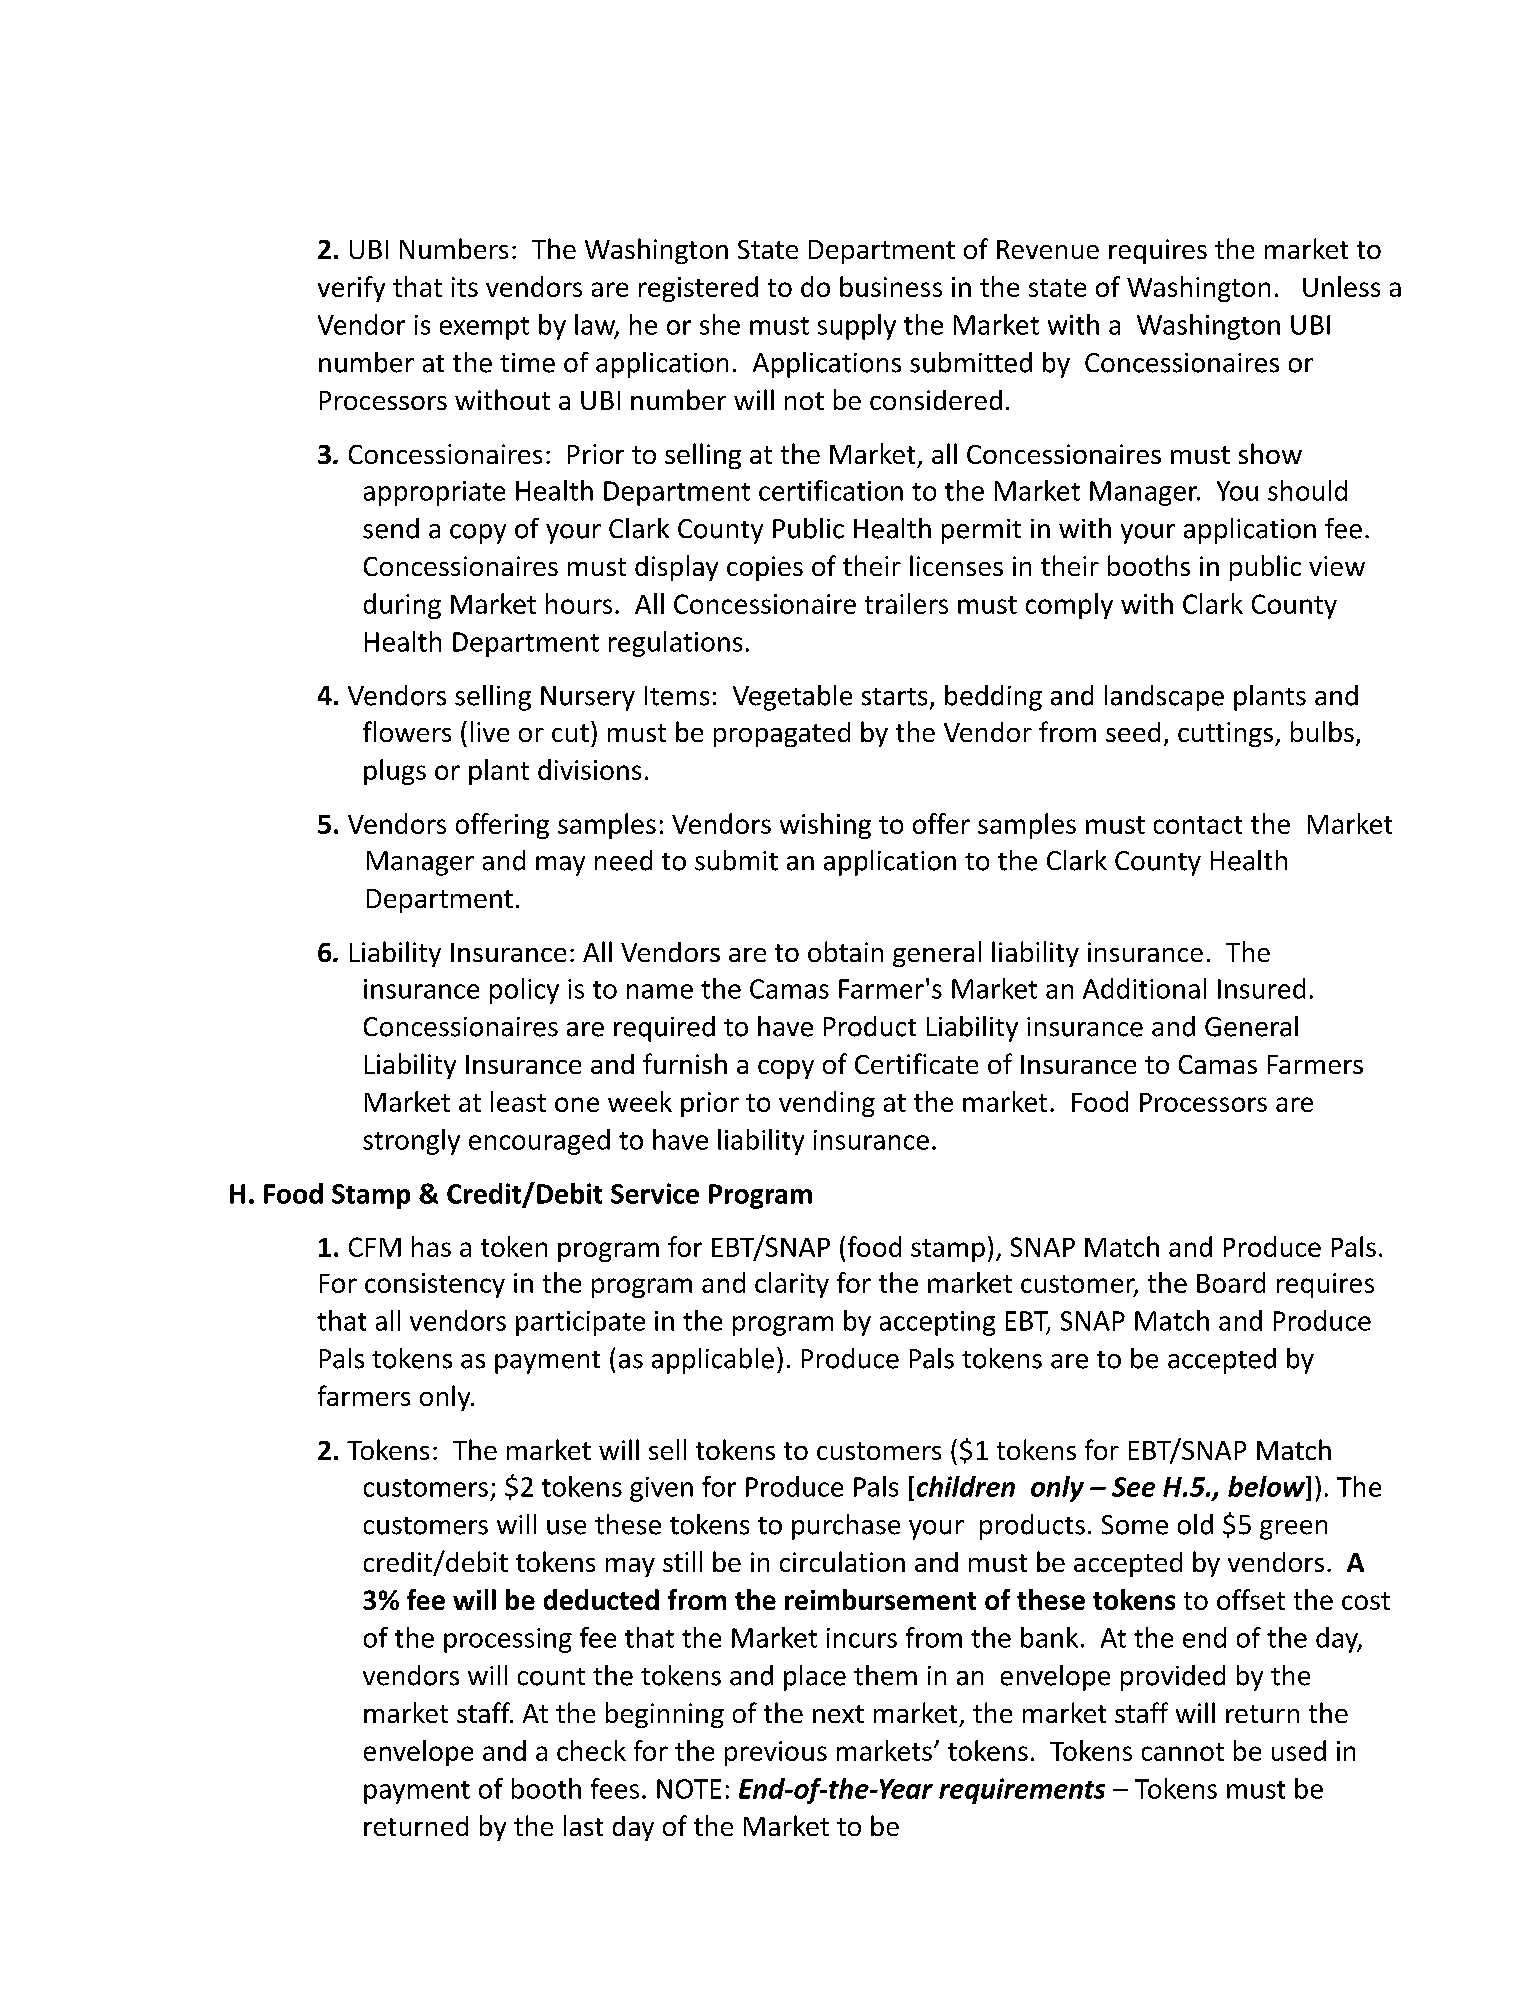 The width and height of the image is (1540, 1992). I want to click on cuttings, so click(1225, 734).
